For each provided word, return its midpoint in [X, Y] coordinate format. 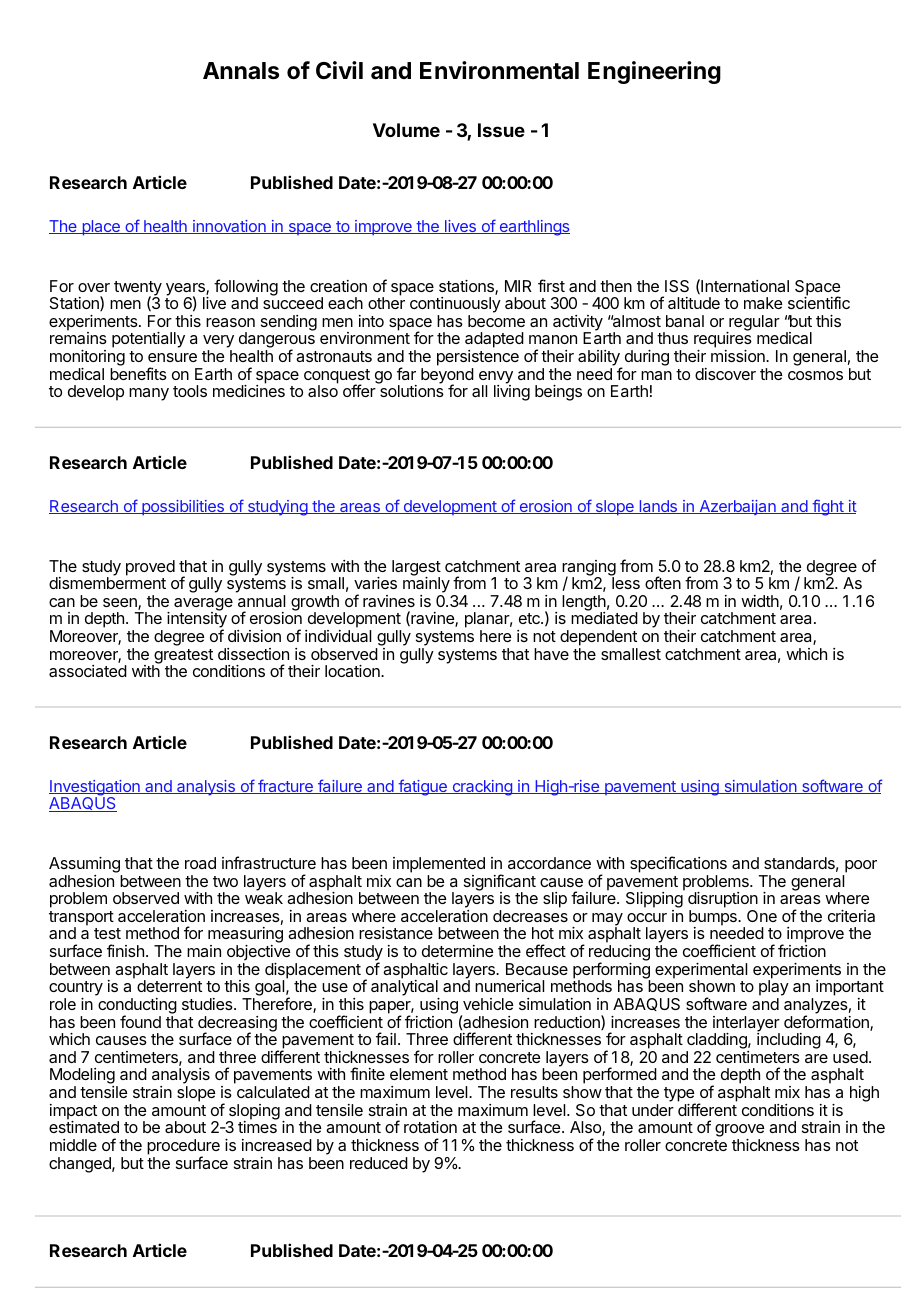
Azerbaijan [737, 507]
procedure [183, 1148]
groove [739, 1132]
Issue [501, 130]
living [512, 393]
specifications [678, 864]
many [149, 394]
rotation [430, 1127]
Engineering [654, 72]
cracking [482, 788]
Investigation [95, 789]
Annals [241, 71]
